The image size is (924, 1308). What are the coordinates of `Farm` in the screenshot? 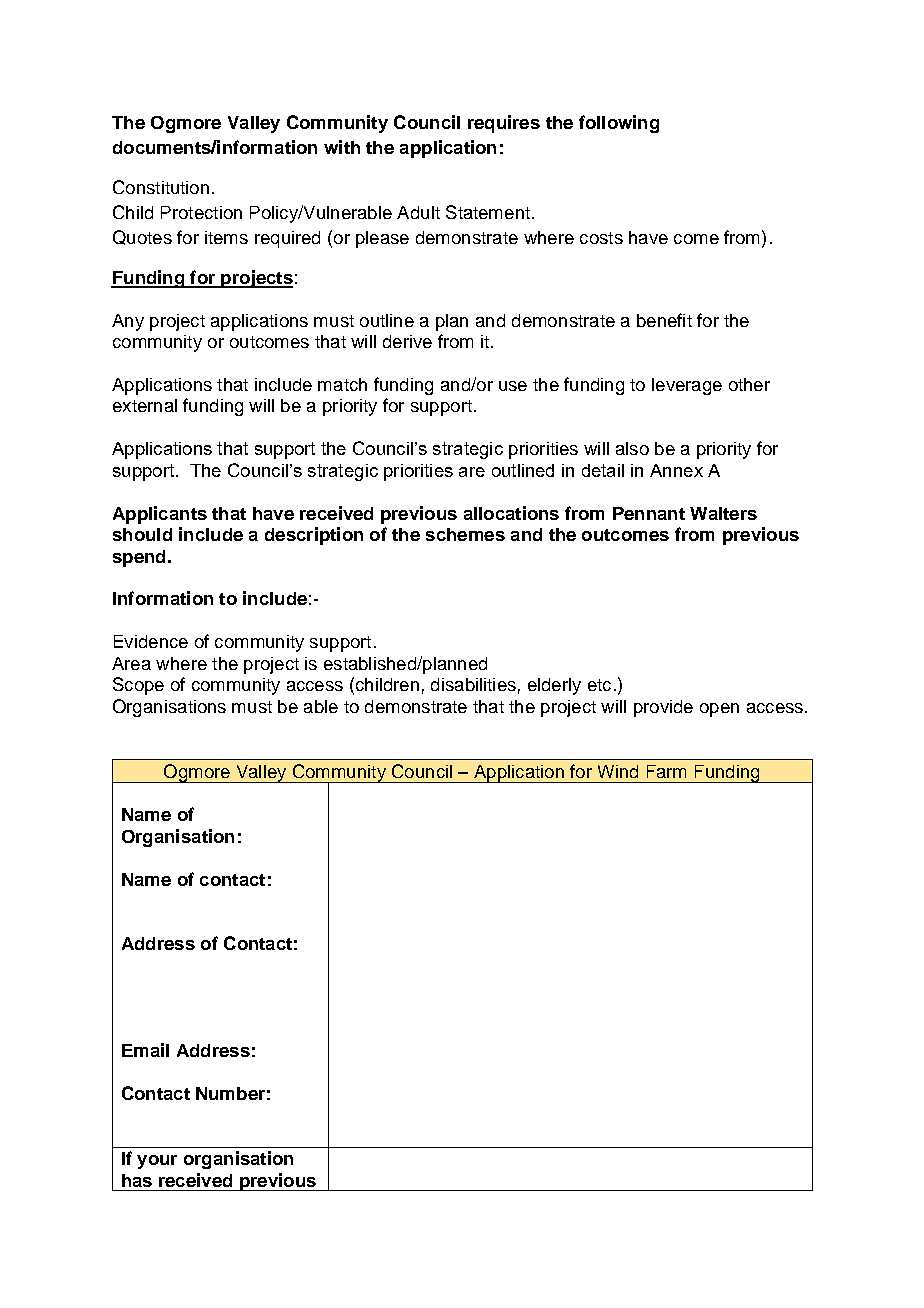 It's located at (666, 771).
